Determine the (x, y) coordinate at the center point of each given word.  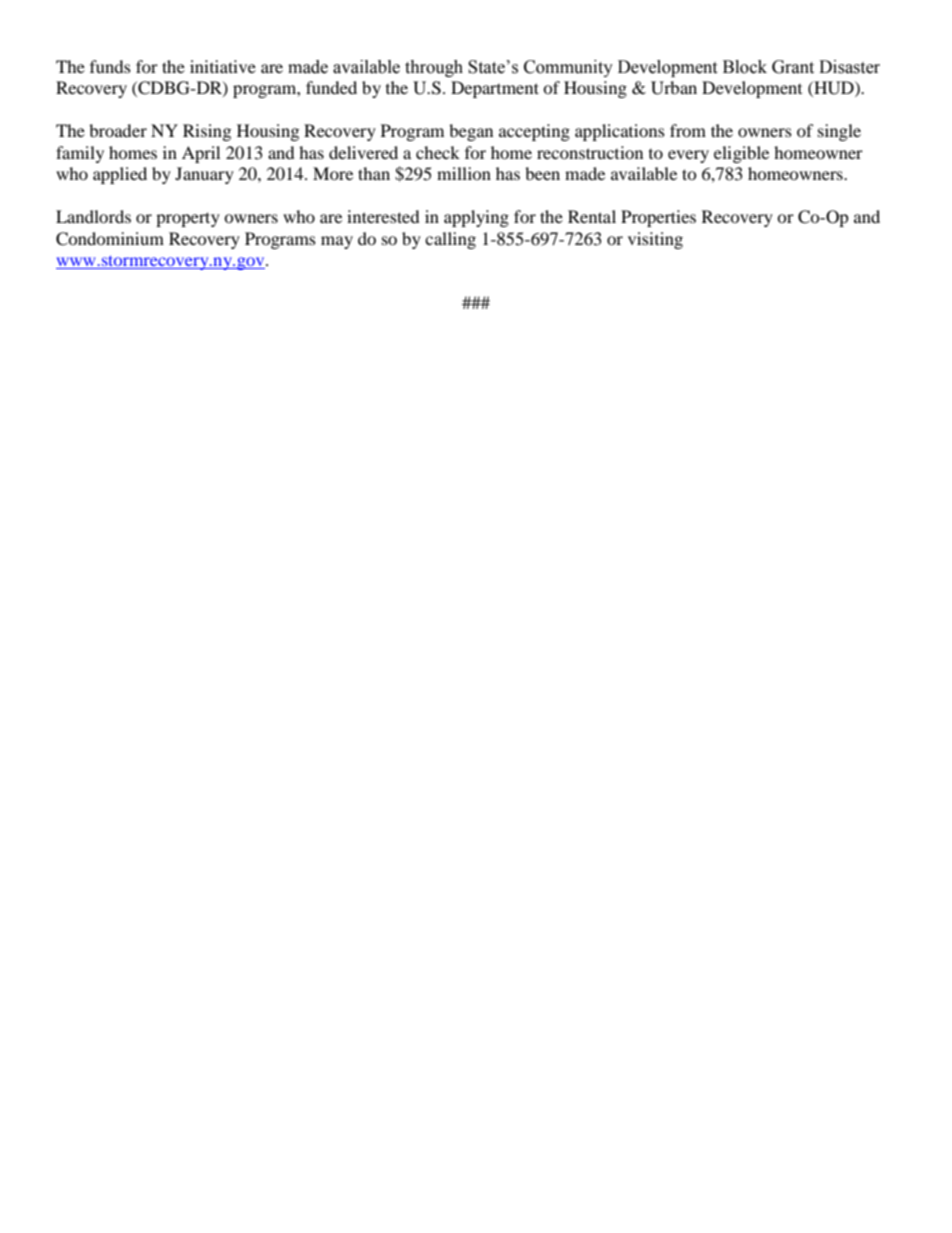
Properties (658, 218)
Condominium (110, 239)
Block (745, 67)
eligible (741, 154)
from (688, 130)
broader (118, 130)
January (204, 175)
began (471, 132)
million (464, 173)
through (434, 68)
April (201, 154)
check (438, 152)
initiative (223, 66)
